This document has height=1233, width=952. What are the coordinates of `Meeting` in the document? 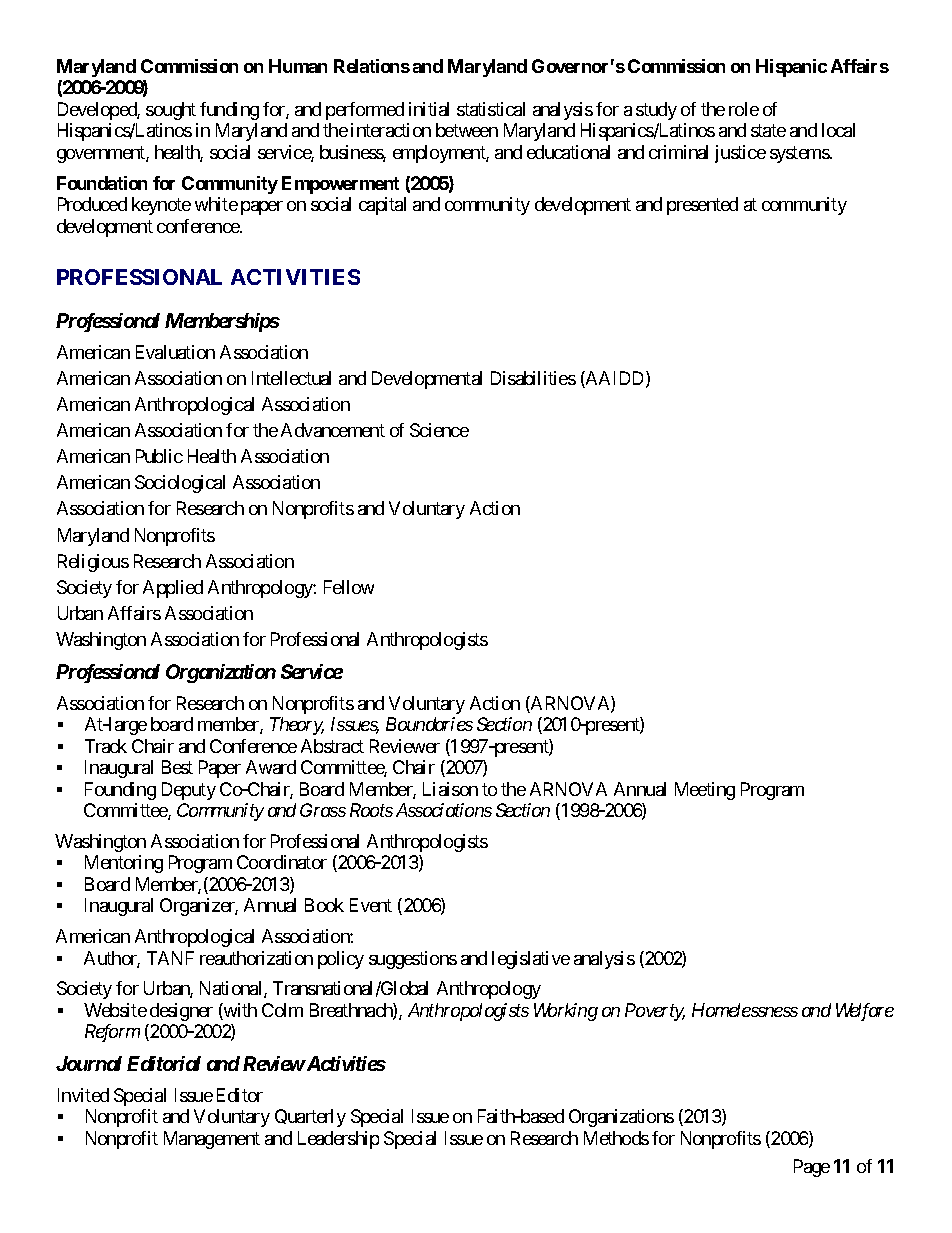 It's located at (705, 791).
